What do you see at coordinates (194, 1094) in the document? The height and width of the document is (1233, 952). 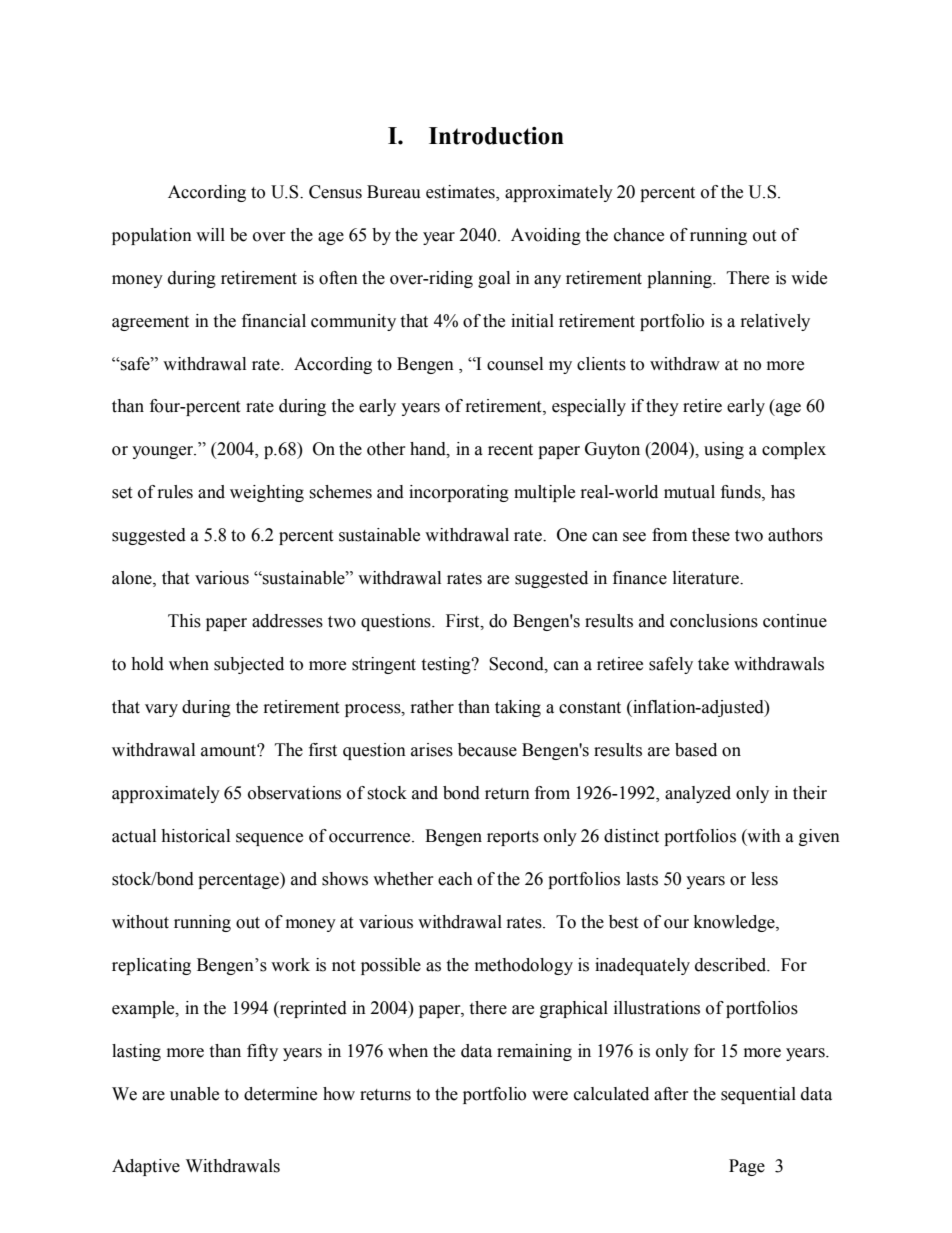 I see `unable` at bounding box center [194, 1094].
